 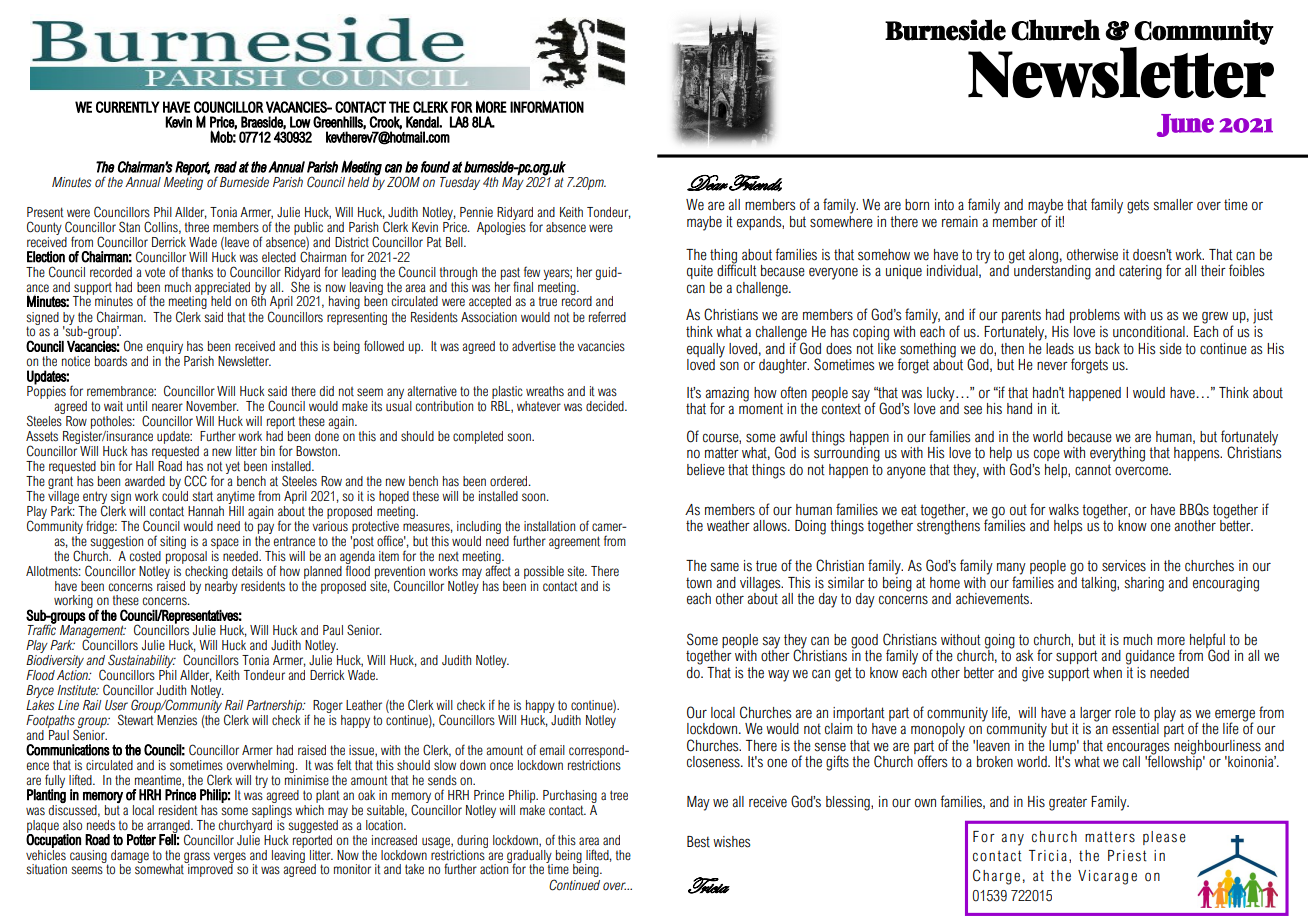 I want to click on June, so click(x=1185, y=125).
